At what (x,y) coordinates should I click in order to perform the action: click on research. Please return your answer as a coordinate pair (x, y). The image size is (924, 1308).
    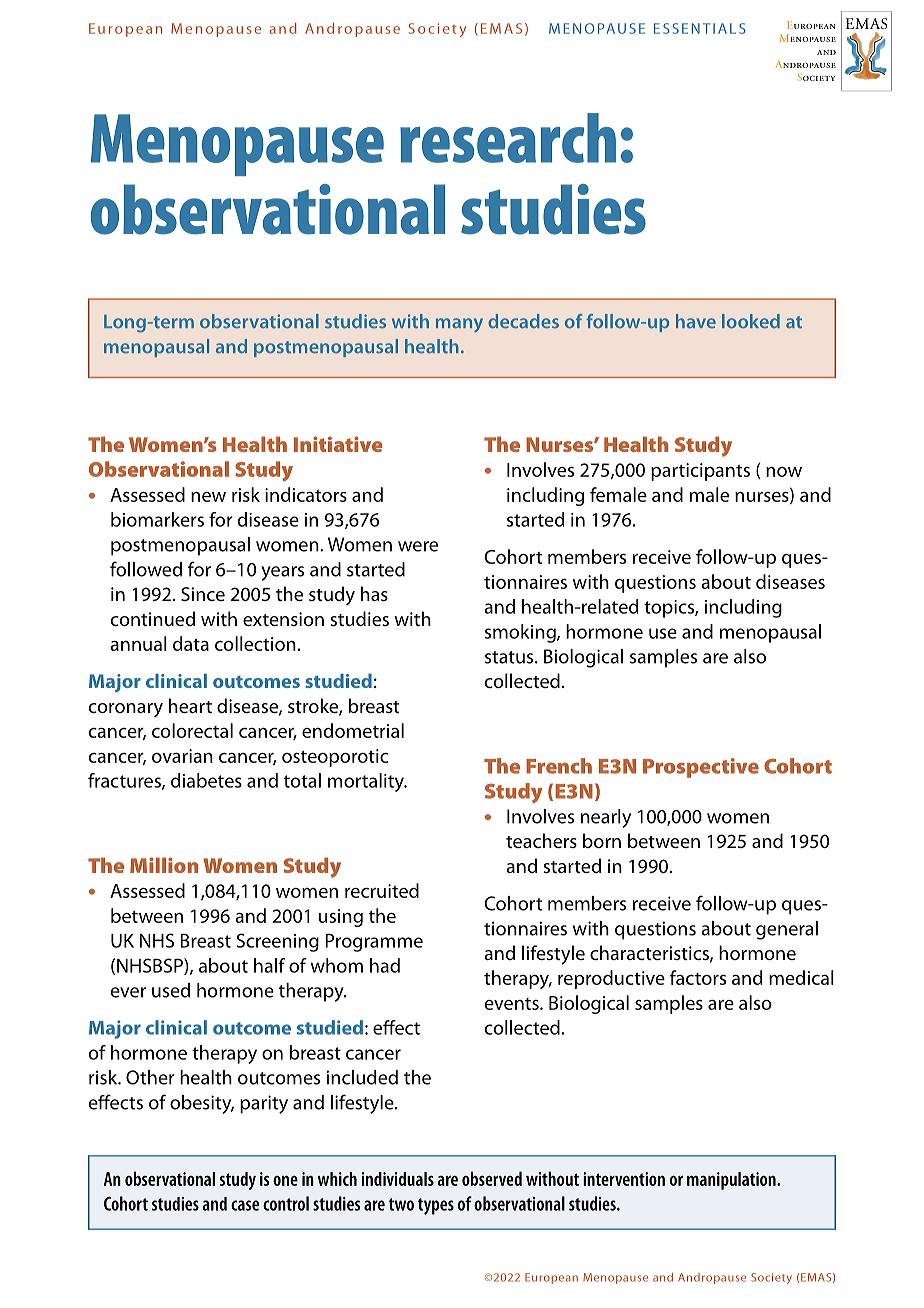
    Looking at the image, I should click on (508, 138).
